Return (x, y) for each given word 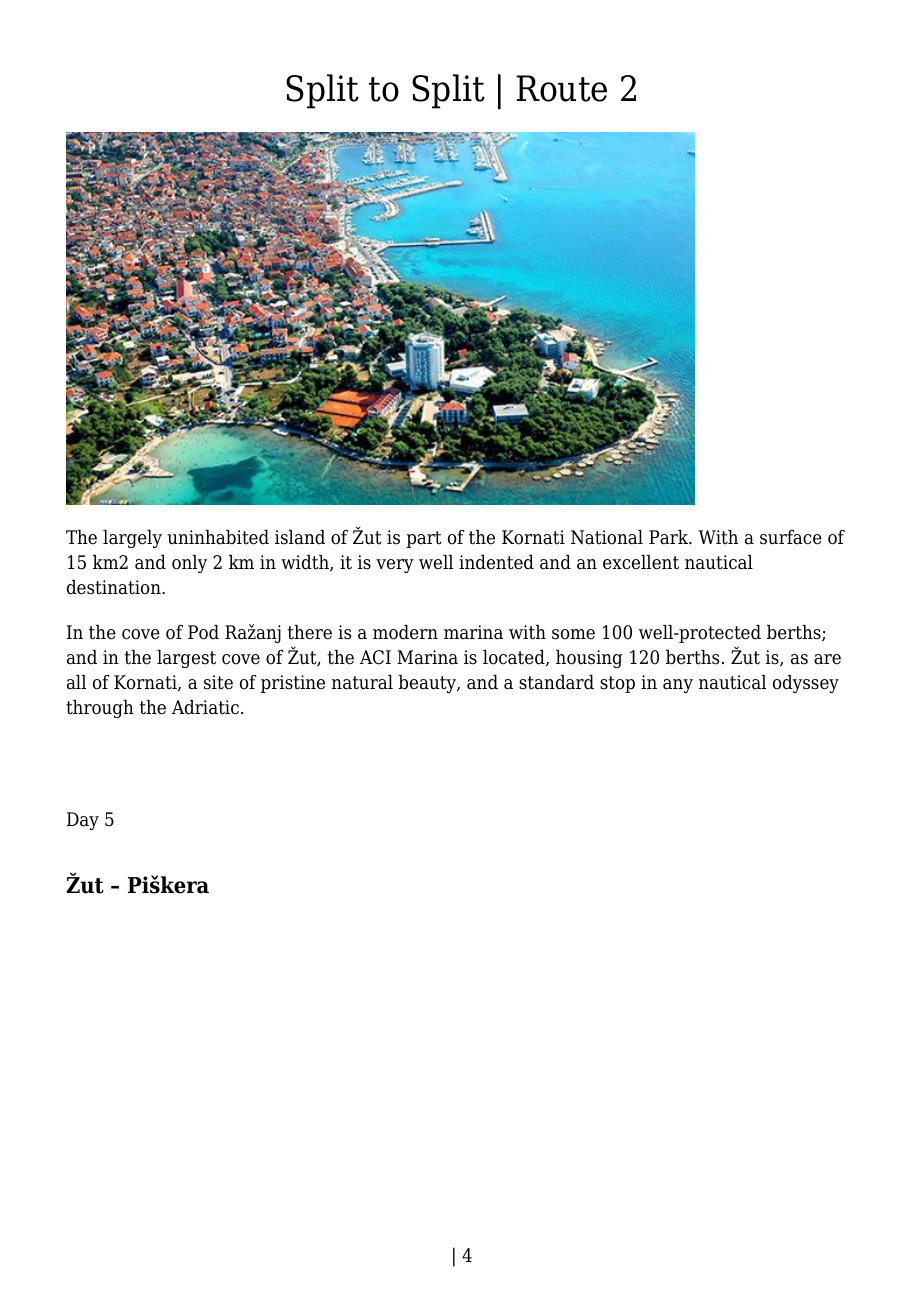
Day (83, 821)
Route (561, 88)
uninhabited (218, 537)
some (573, 634)
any (678, 686)
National (607, 537)
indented (496, 562)
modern (405, 632)
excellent (641, 562)
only (189, 564)
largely (132, 539)
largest (186, 659)
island (300, 537)
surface (791, 537)
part (424, 539)
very (395, 566)
